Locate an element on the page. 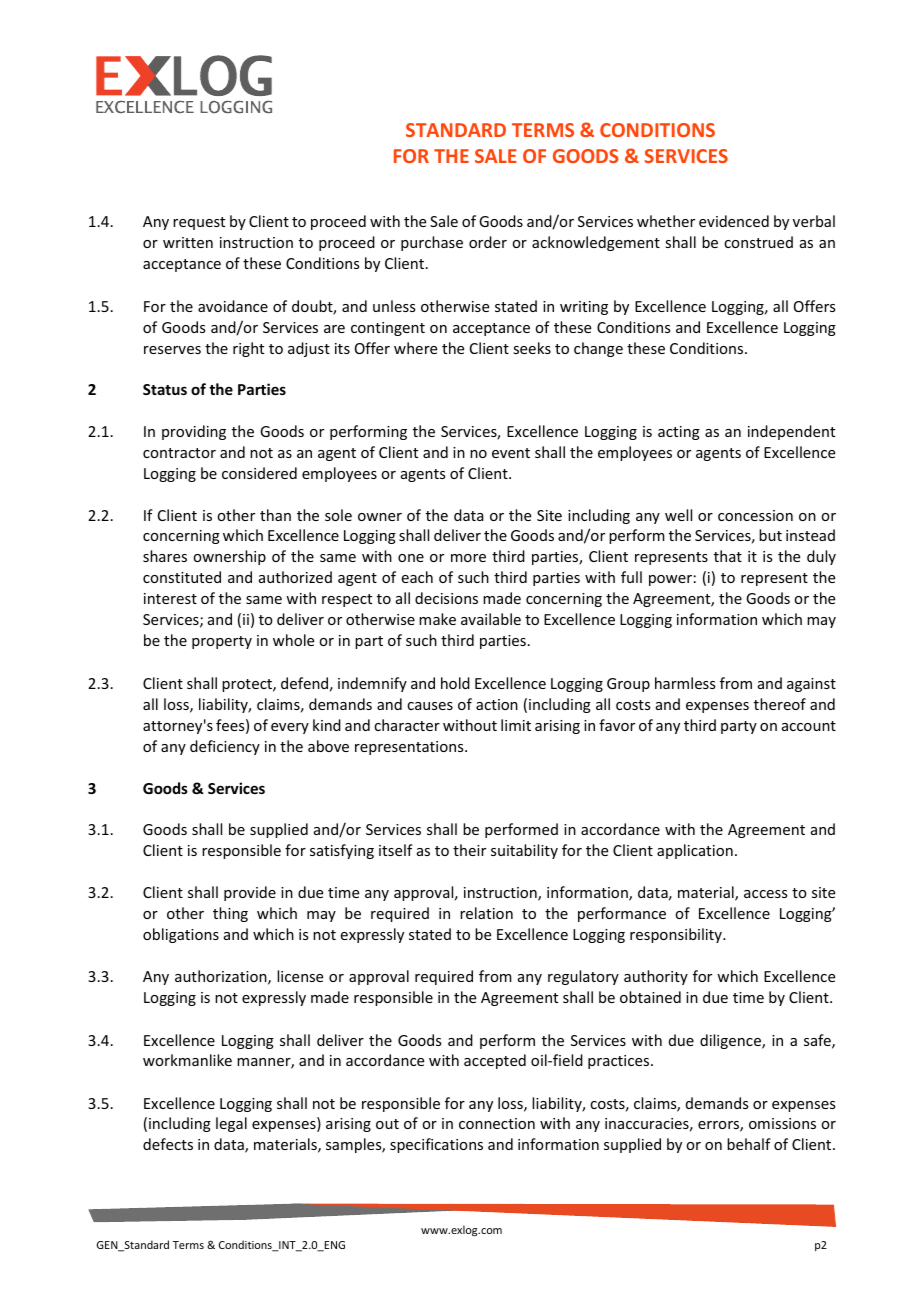  provide is located at coordinates (250, 893).
